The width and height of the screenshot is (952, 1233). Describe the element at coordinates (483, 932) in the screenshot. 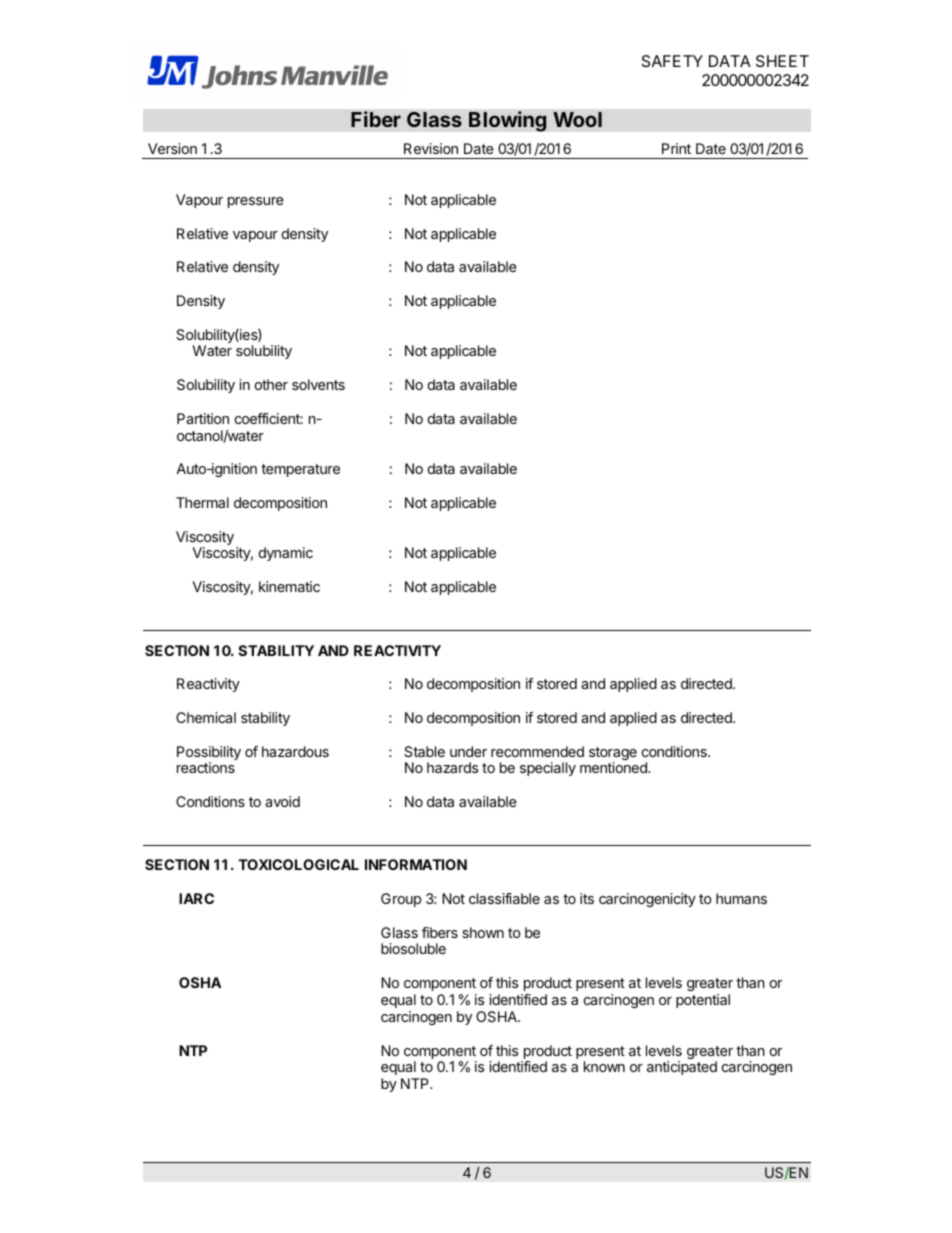

I see `shown` at that location.
